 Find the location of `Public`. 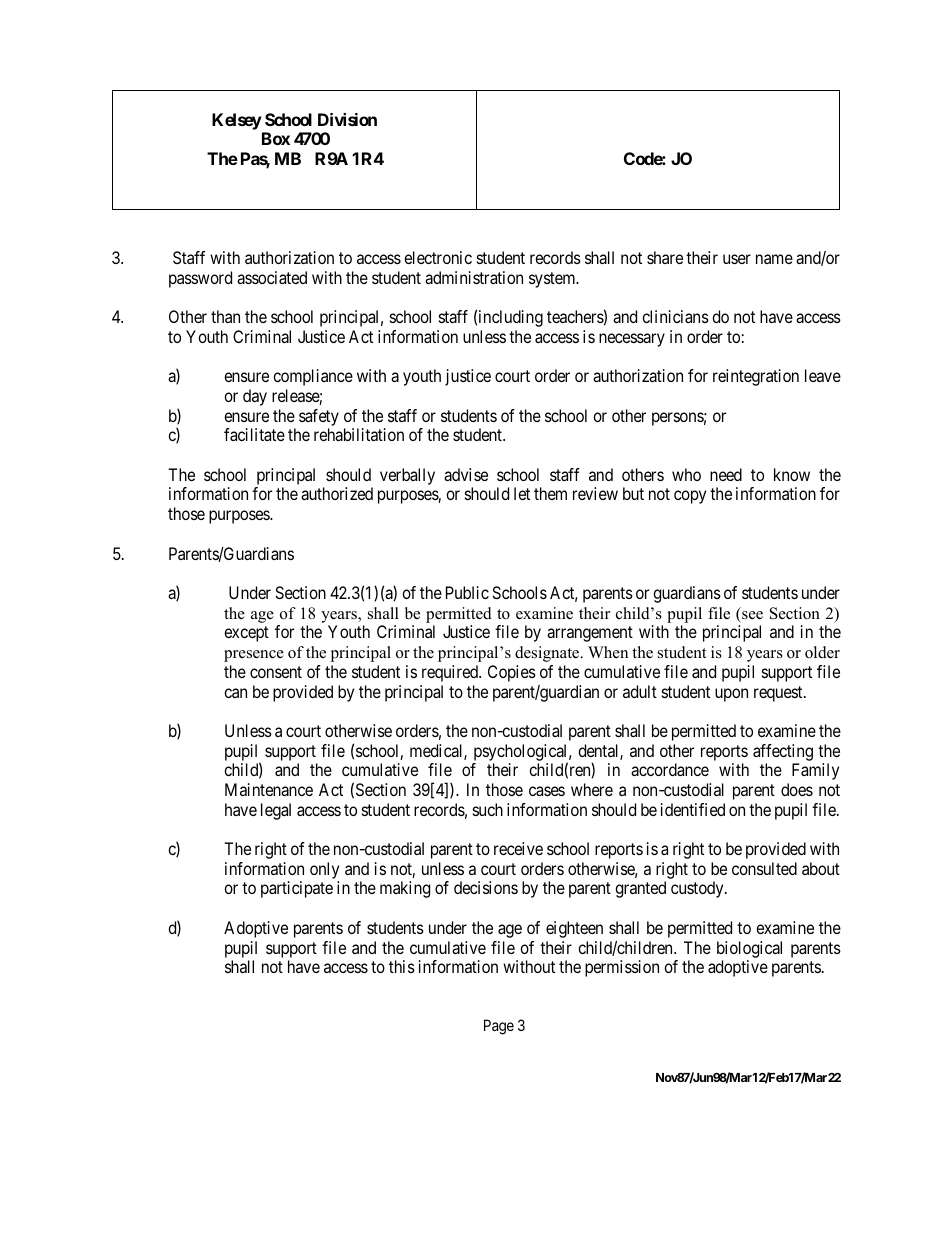

Public is located at coordinates (467, 592).
